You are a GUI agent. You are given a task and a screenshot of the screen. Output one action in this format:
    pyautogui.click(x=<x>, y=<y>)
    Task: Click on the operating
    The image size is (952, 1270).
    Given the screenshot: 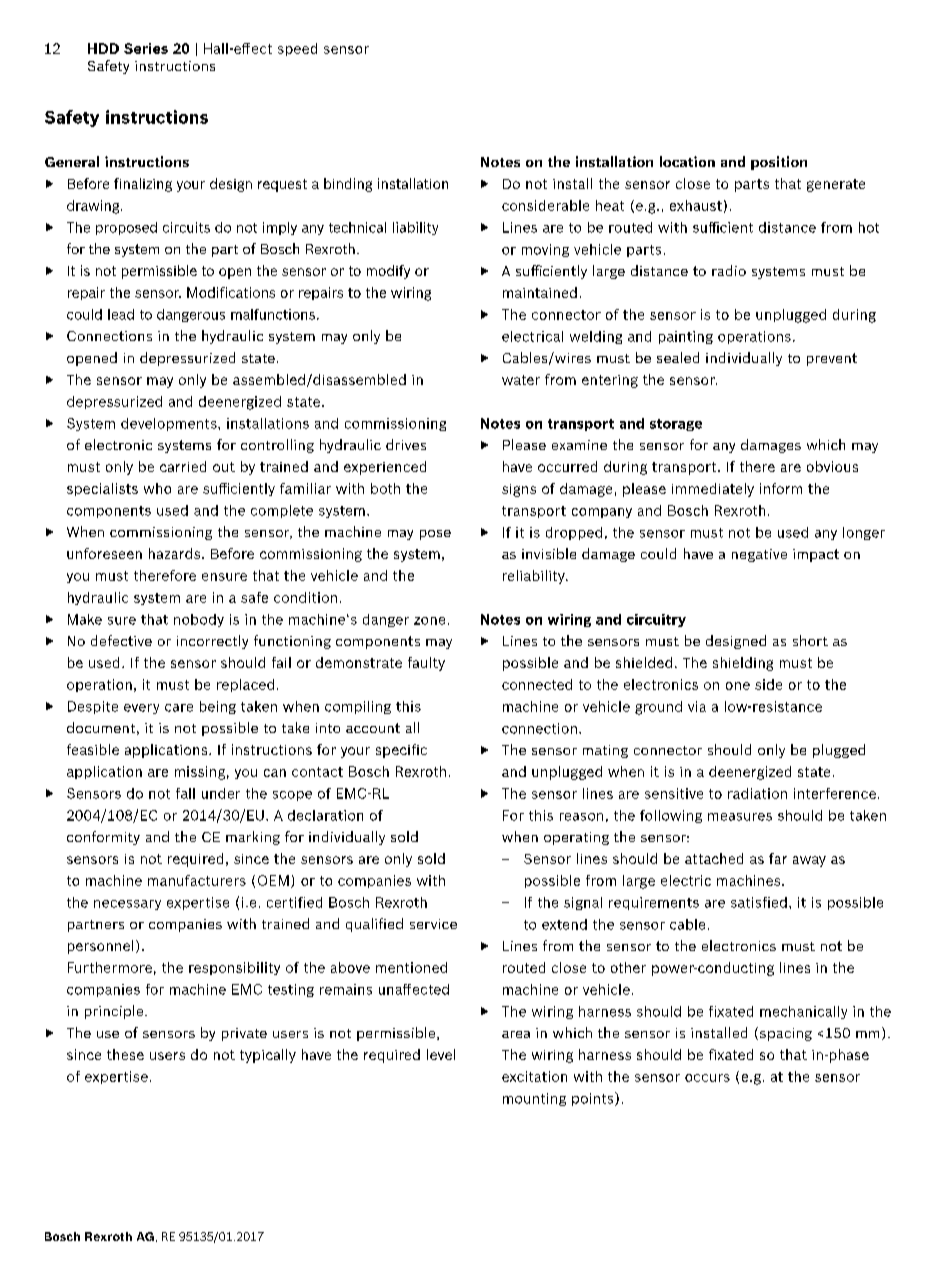 What is the action you would take?
    pyautogui.click(x=576, y=838)
